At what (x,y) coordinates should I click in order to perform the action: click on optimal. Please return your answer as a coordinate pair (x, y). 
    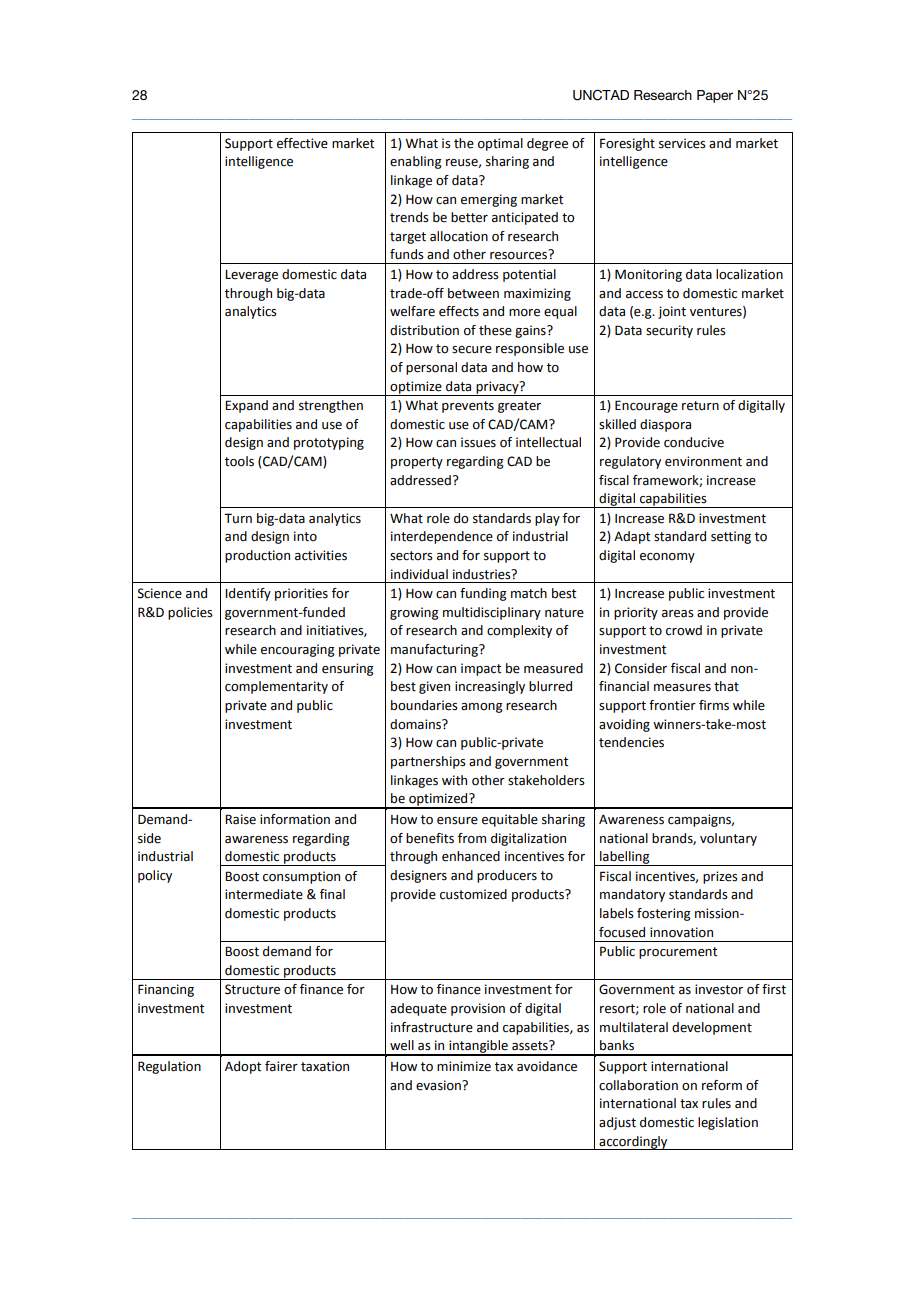
    Looking at the image, I should click on (500, 144).
